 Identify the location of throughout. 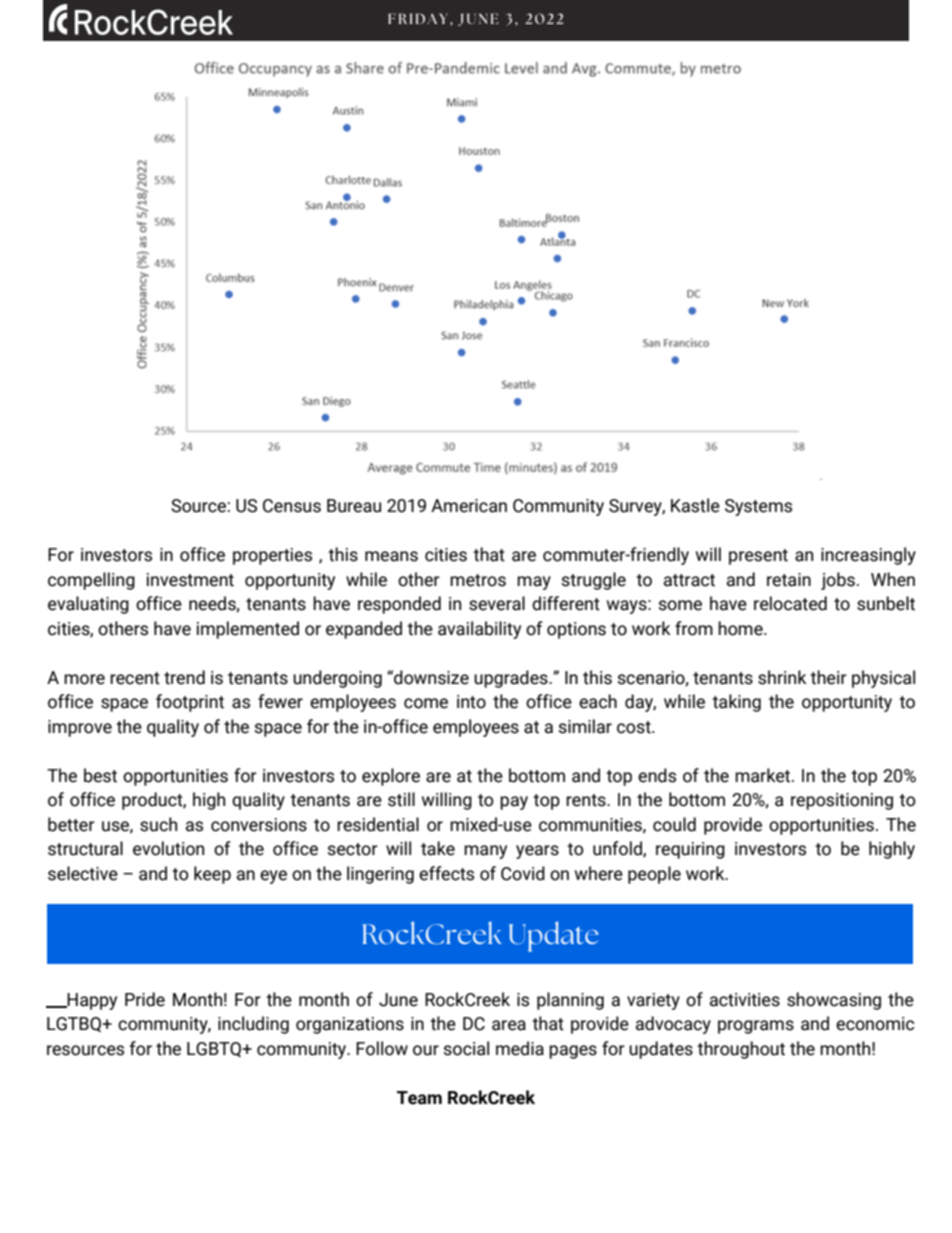
(741, 1050).
